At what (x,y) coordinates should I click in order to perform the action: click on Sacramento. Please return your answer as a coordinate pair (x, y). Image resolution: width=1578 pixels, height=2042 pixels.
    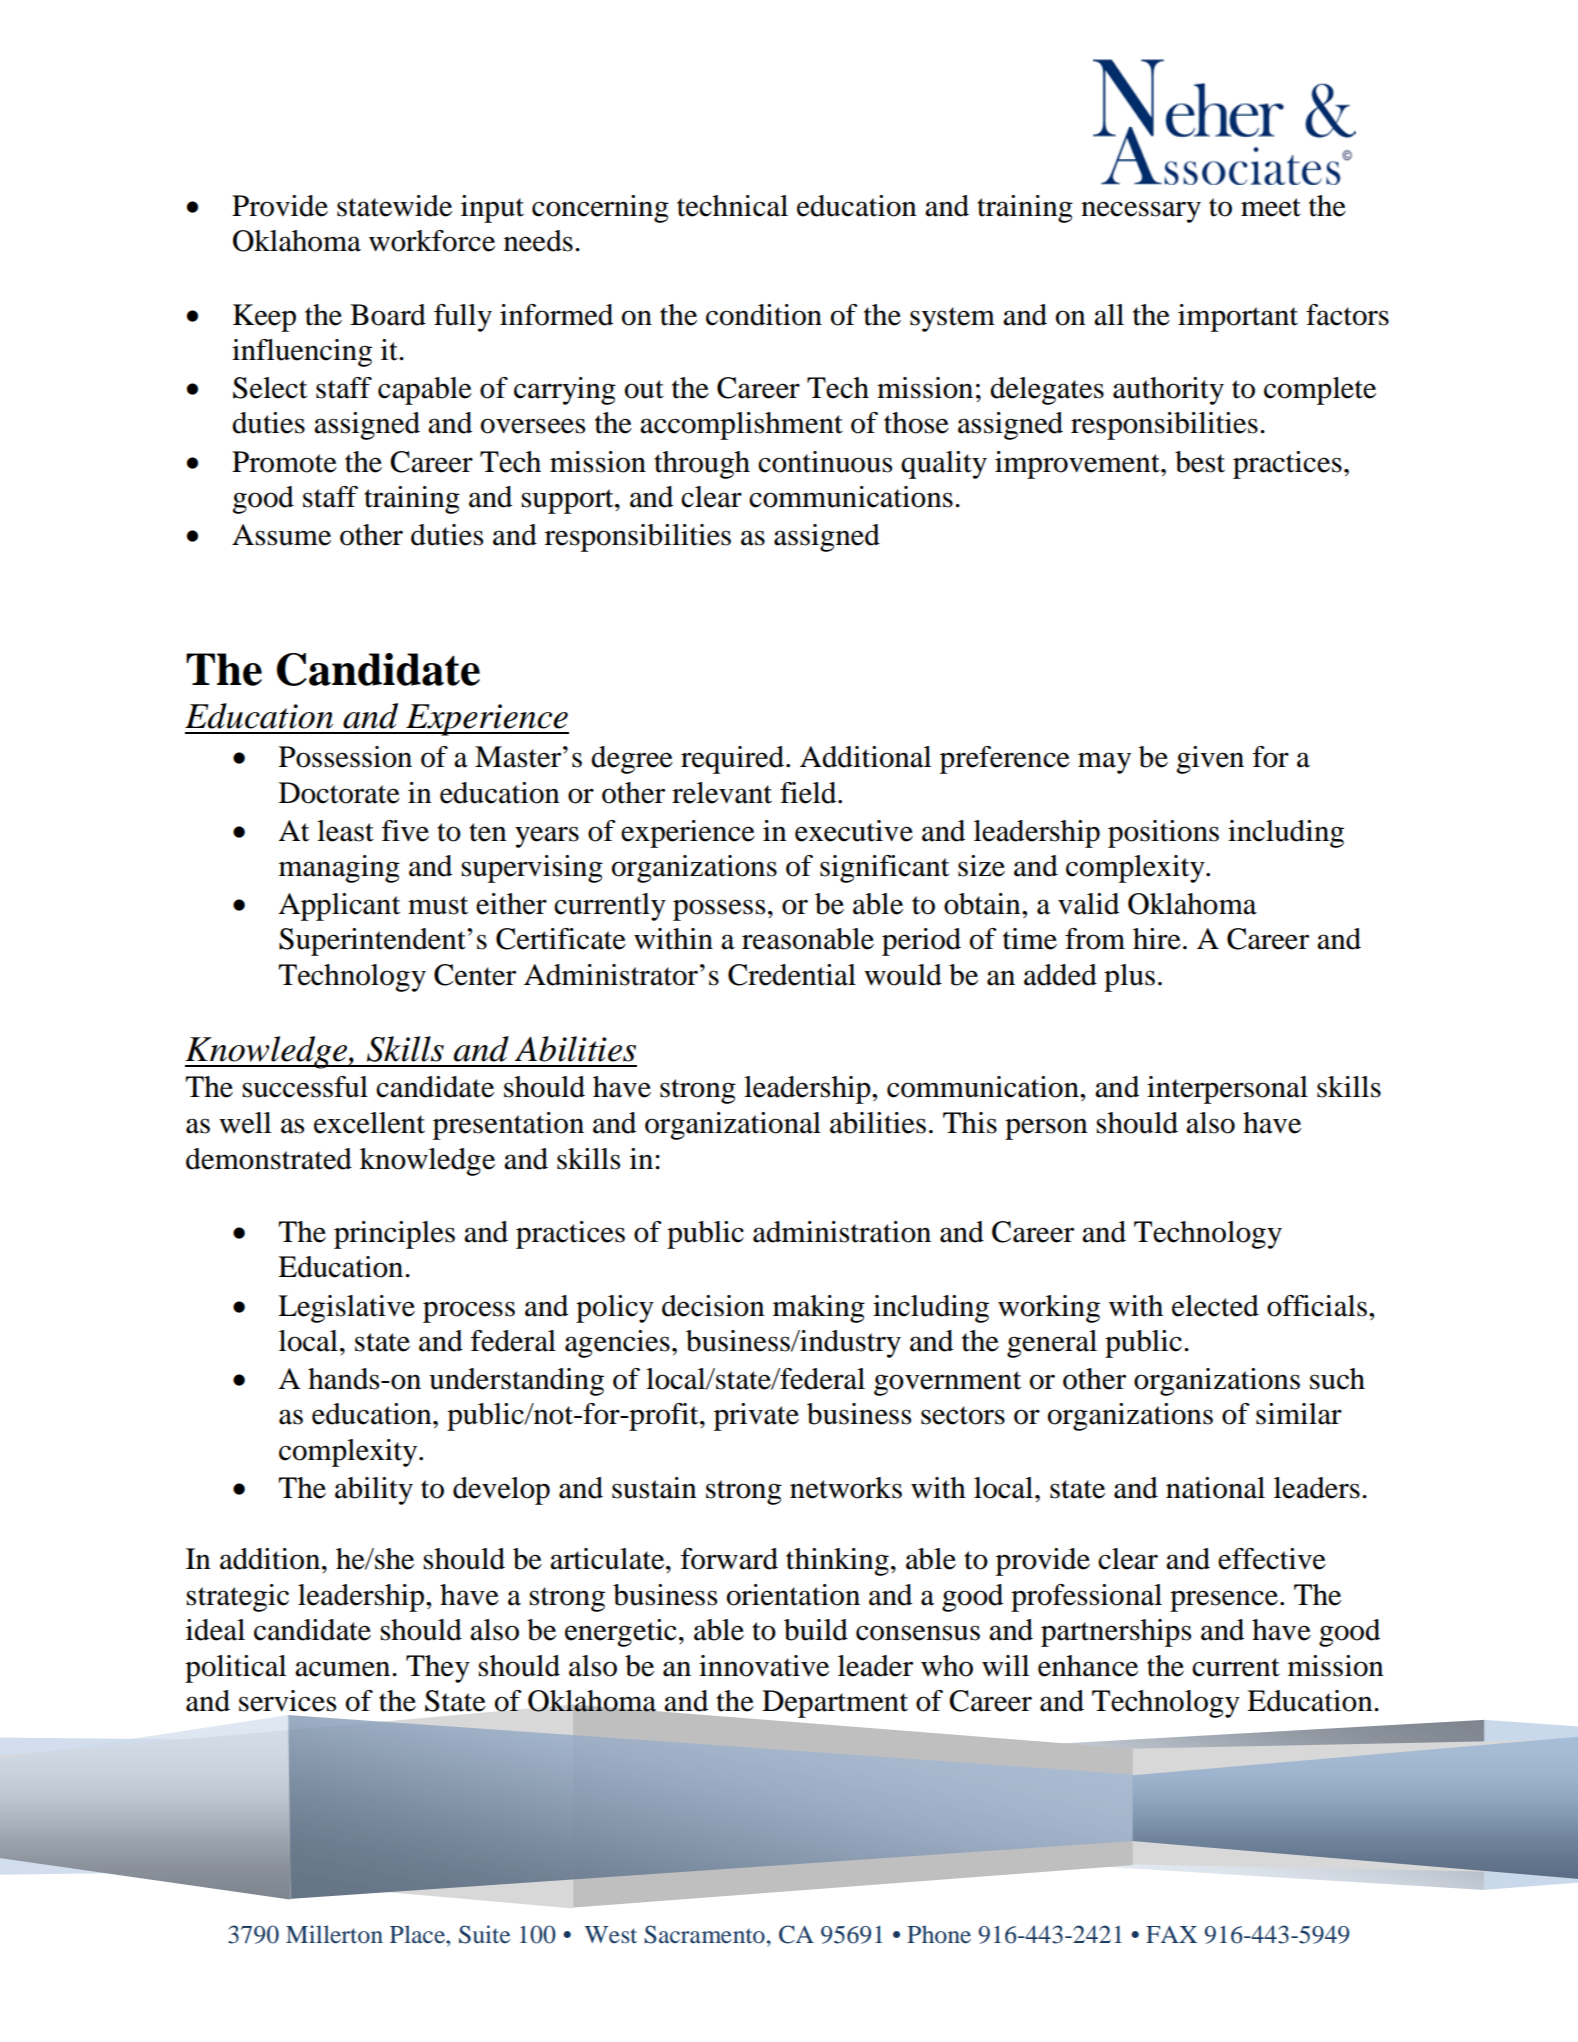
    Looking at the image, I should click on (704, 1934).
